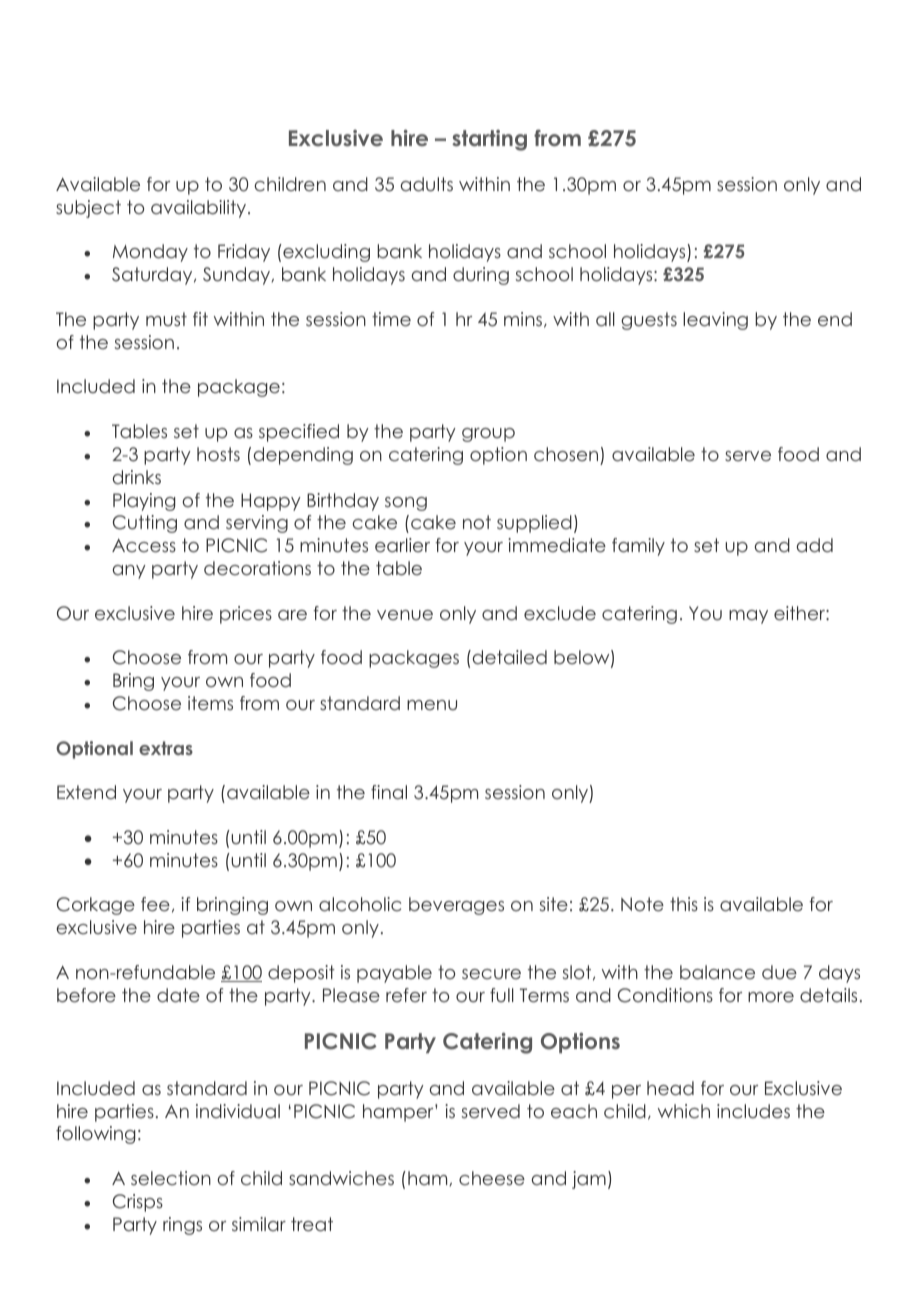 Image resolution: width=924 pixels, height=1308 pixels. I want to click on leaving, so click(715, 321).
